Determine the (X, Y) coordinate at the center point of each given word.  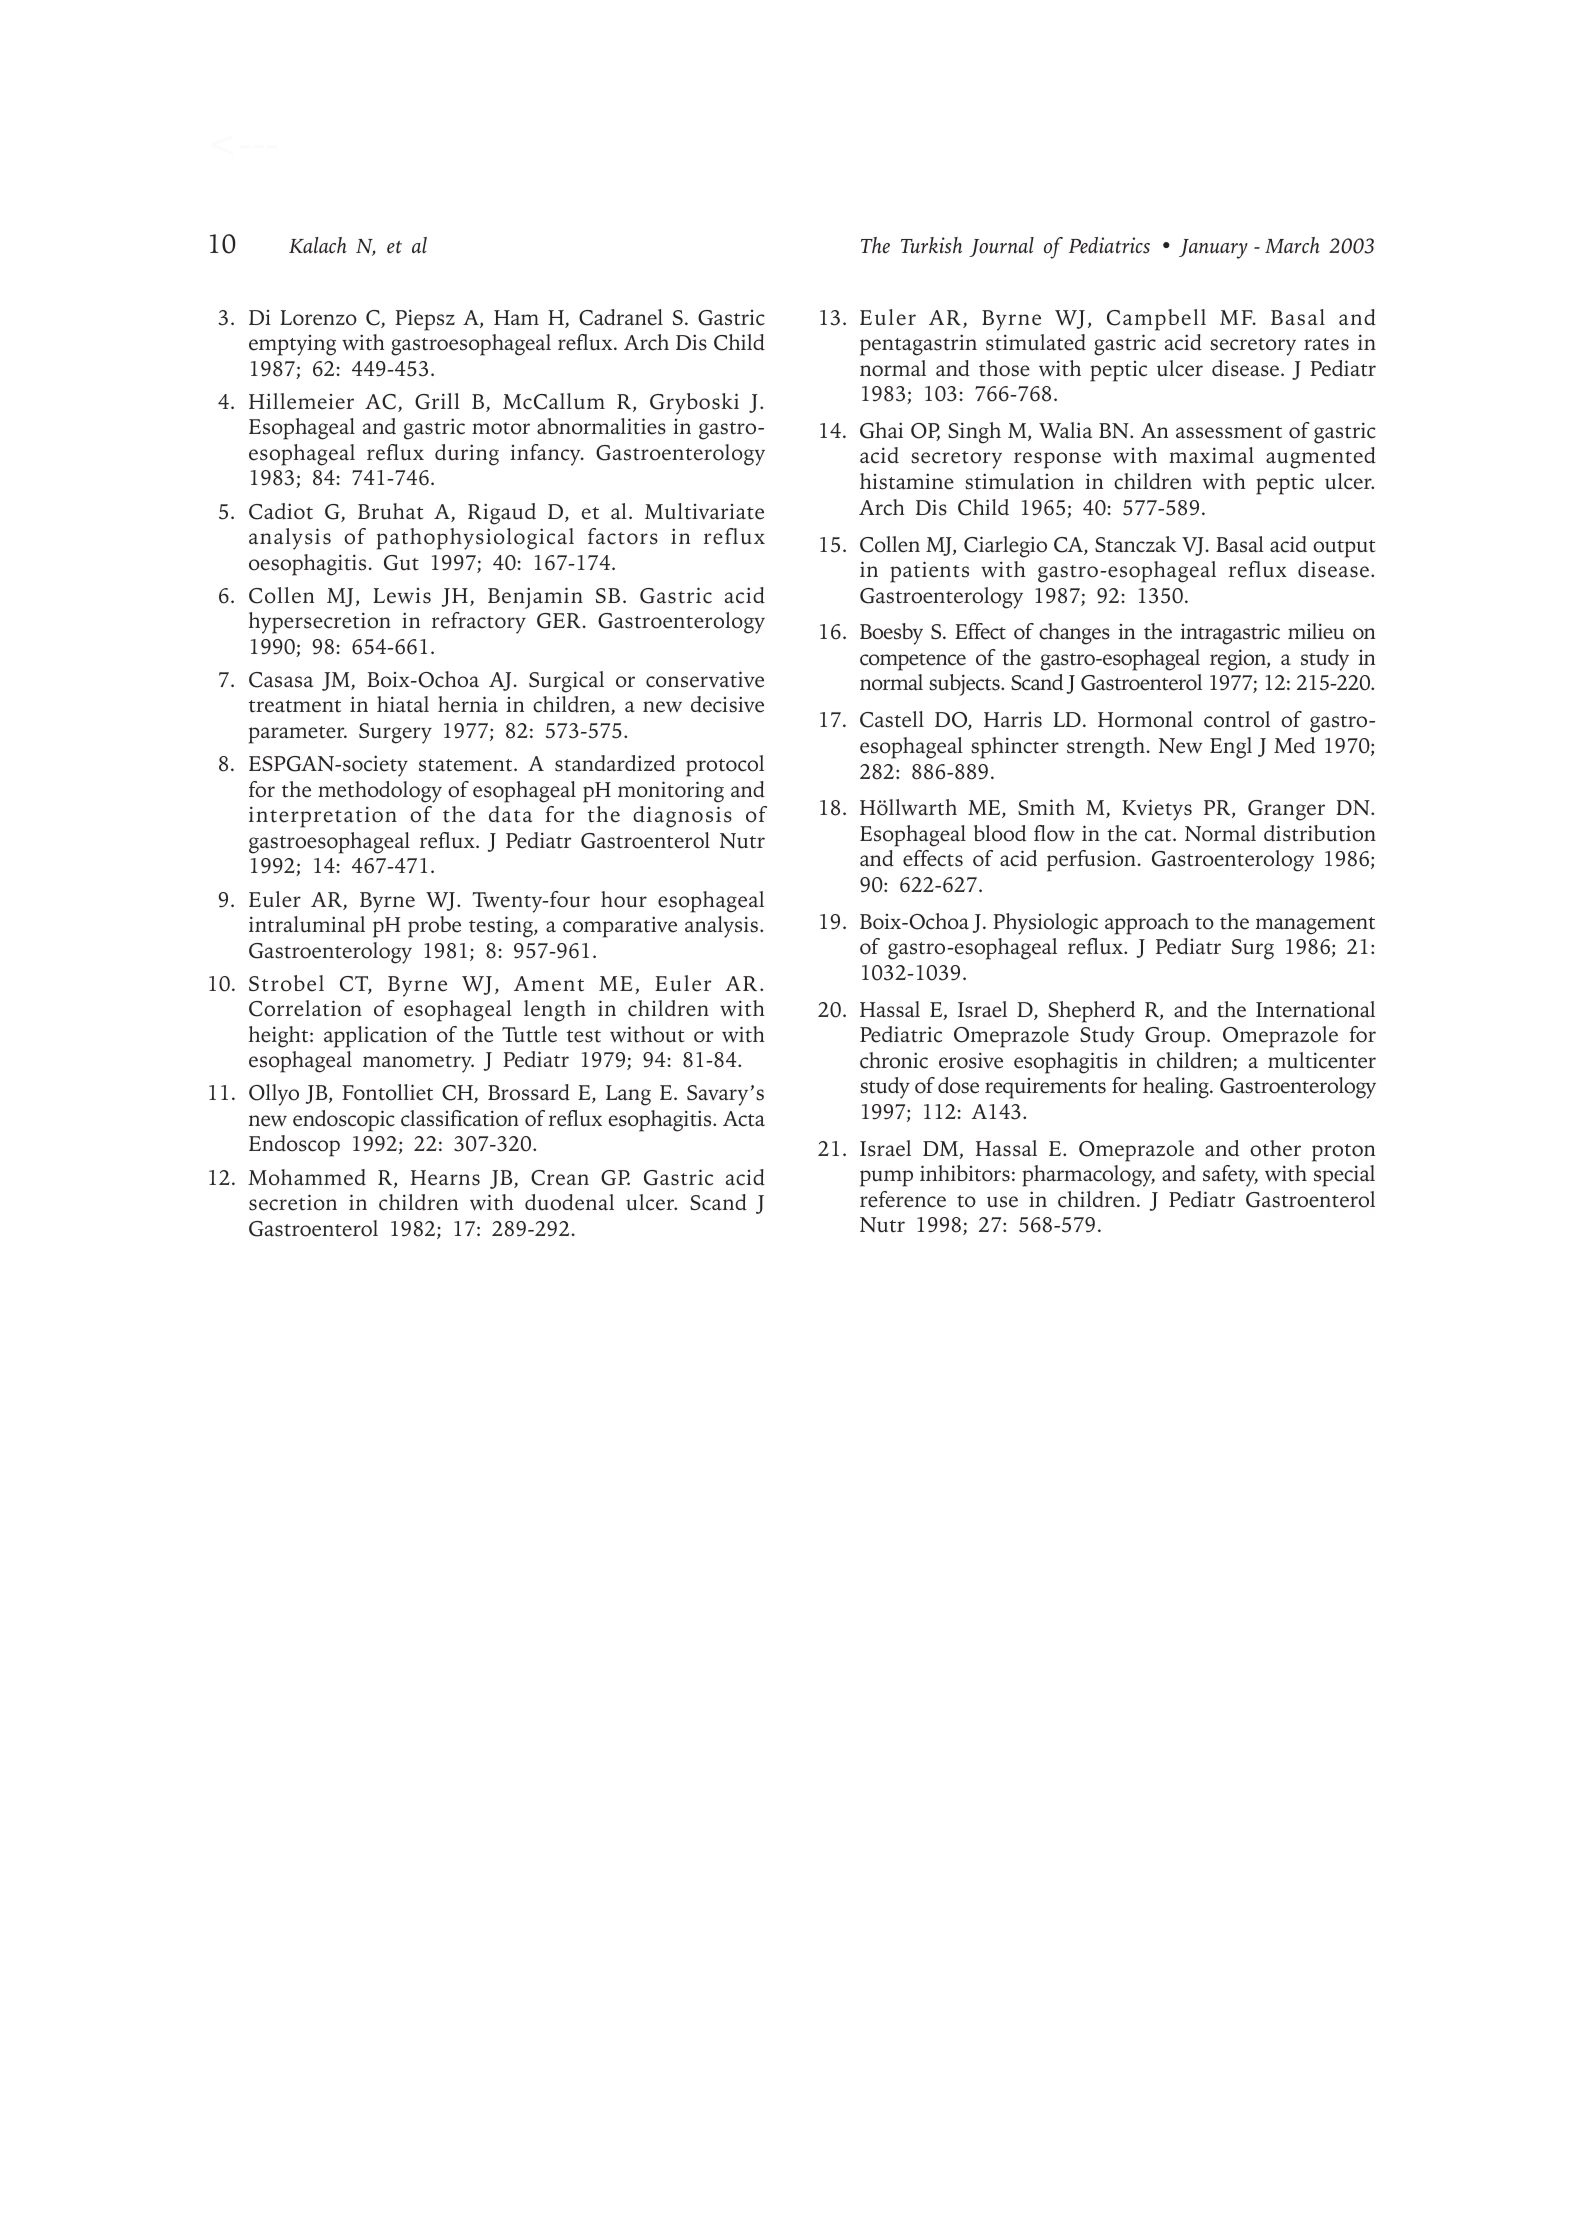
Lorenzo (318, 318)
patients (929, 572)
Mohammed (307, 1177)
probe (434, 927)
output (1344, 549)
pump (886, 1178)
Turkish (931, 245)
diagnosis (682, 817)
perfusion (1091, 861)
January (1213, 249)
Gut (401, 563)
